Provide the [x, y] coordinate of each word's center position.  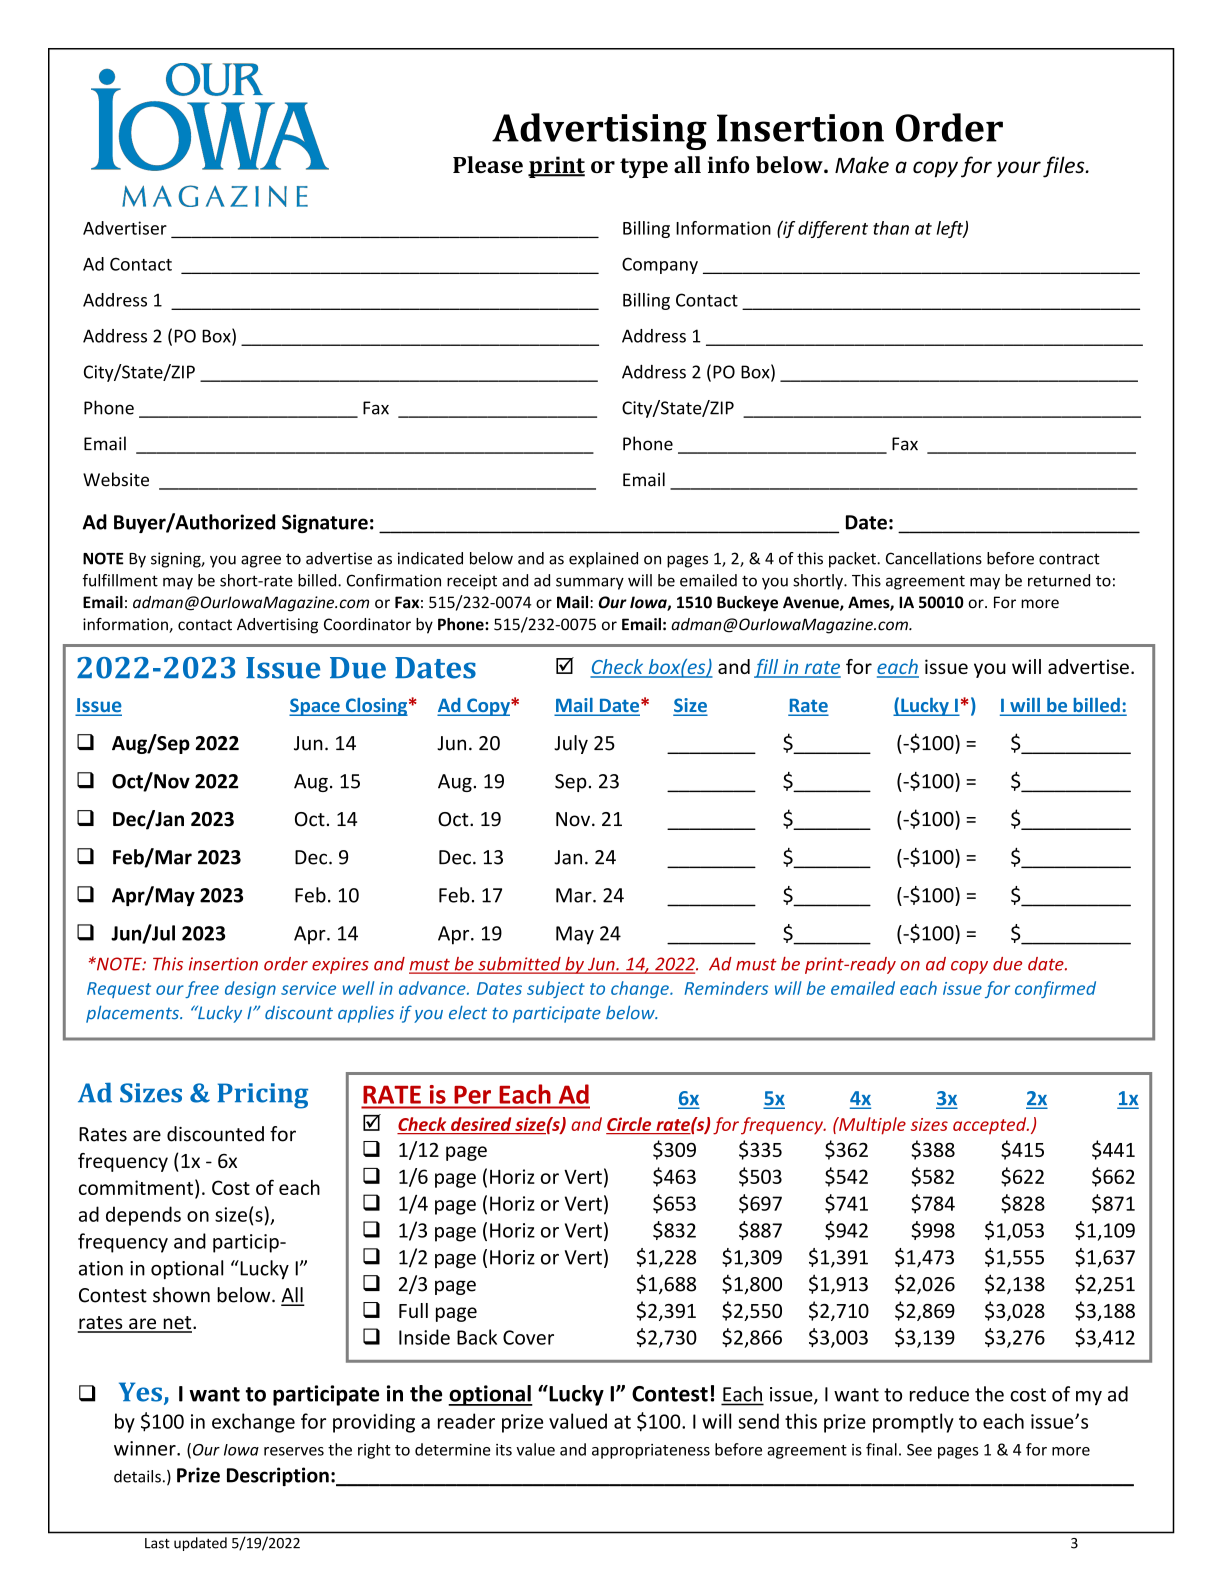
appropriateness [651, 1451]
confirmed [1055, 989]
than [891, 228]
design [250, 989]
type [644, 168]
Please [488, 164]
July [571, 744]
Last [157, 1543]
